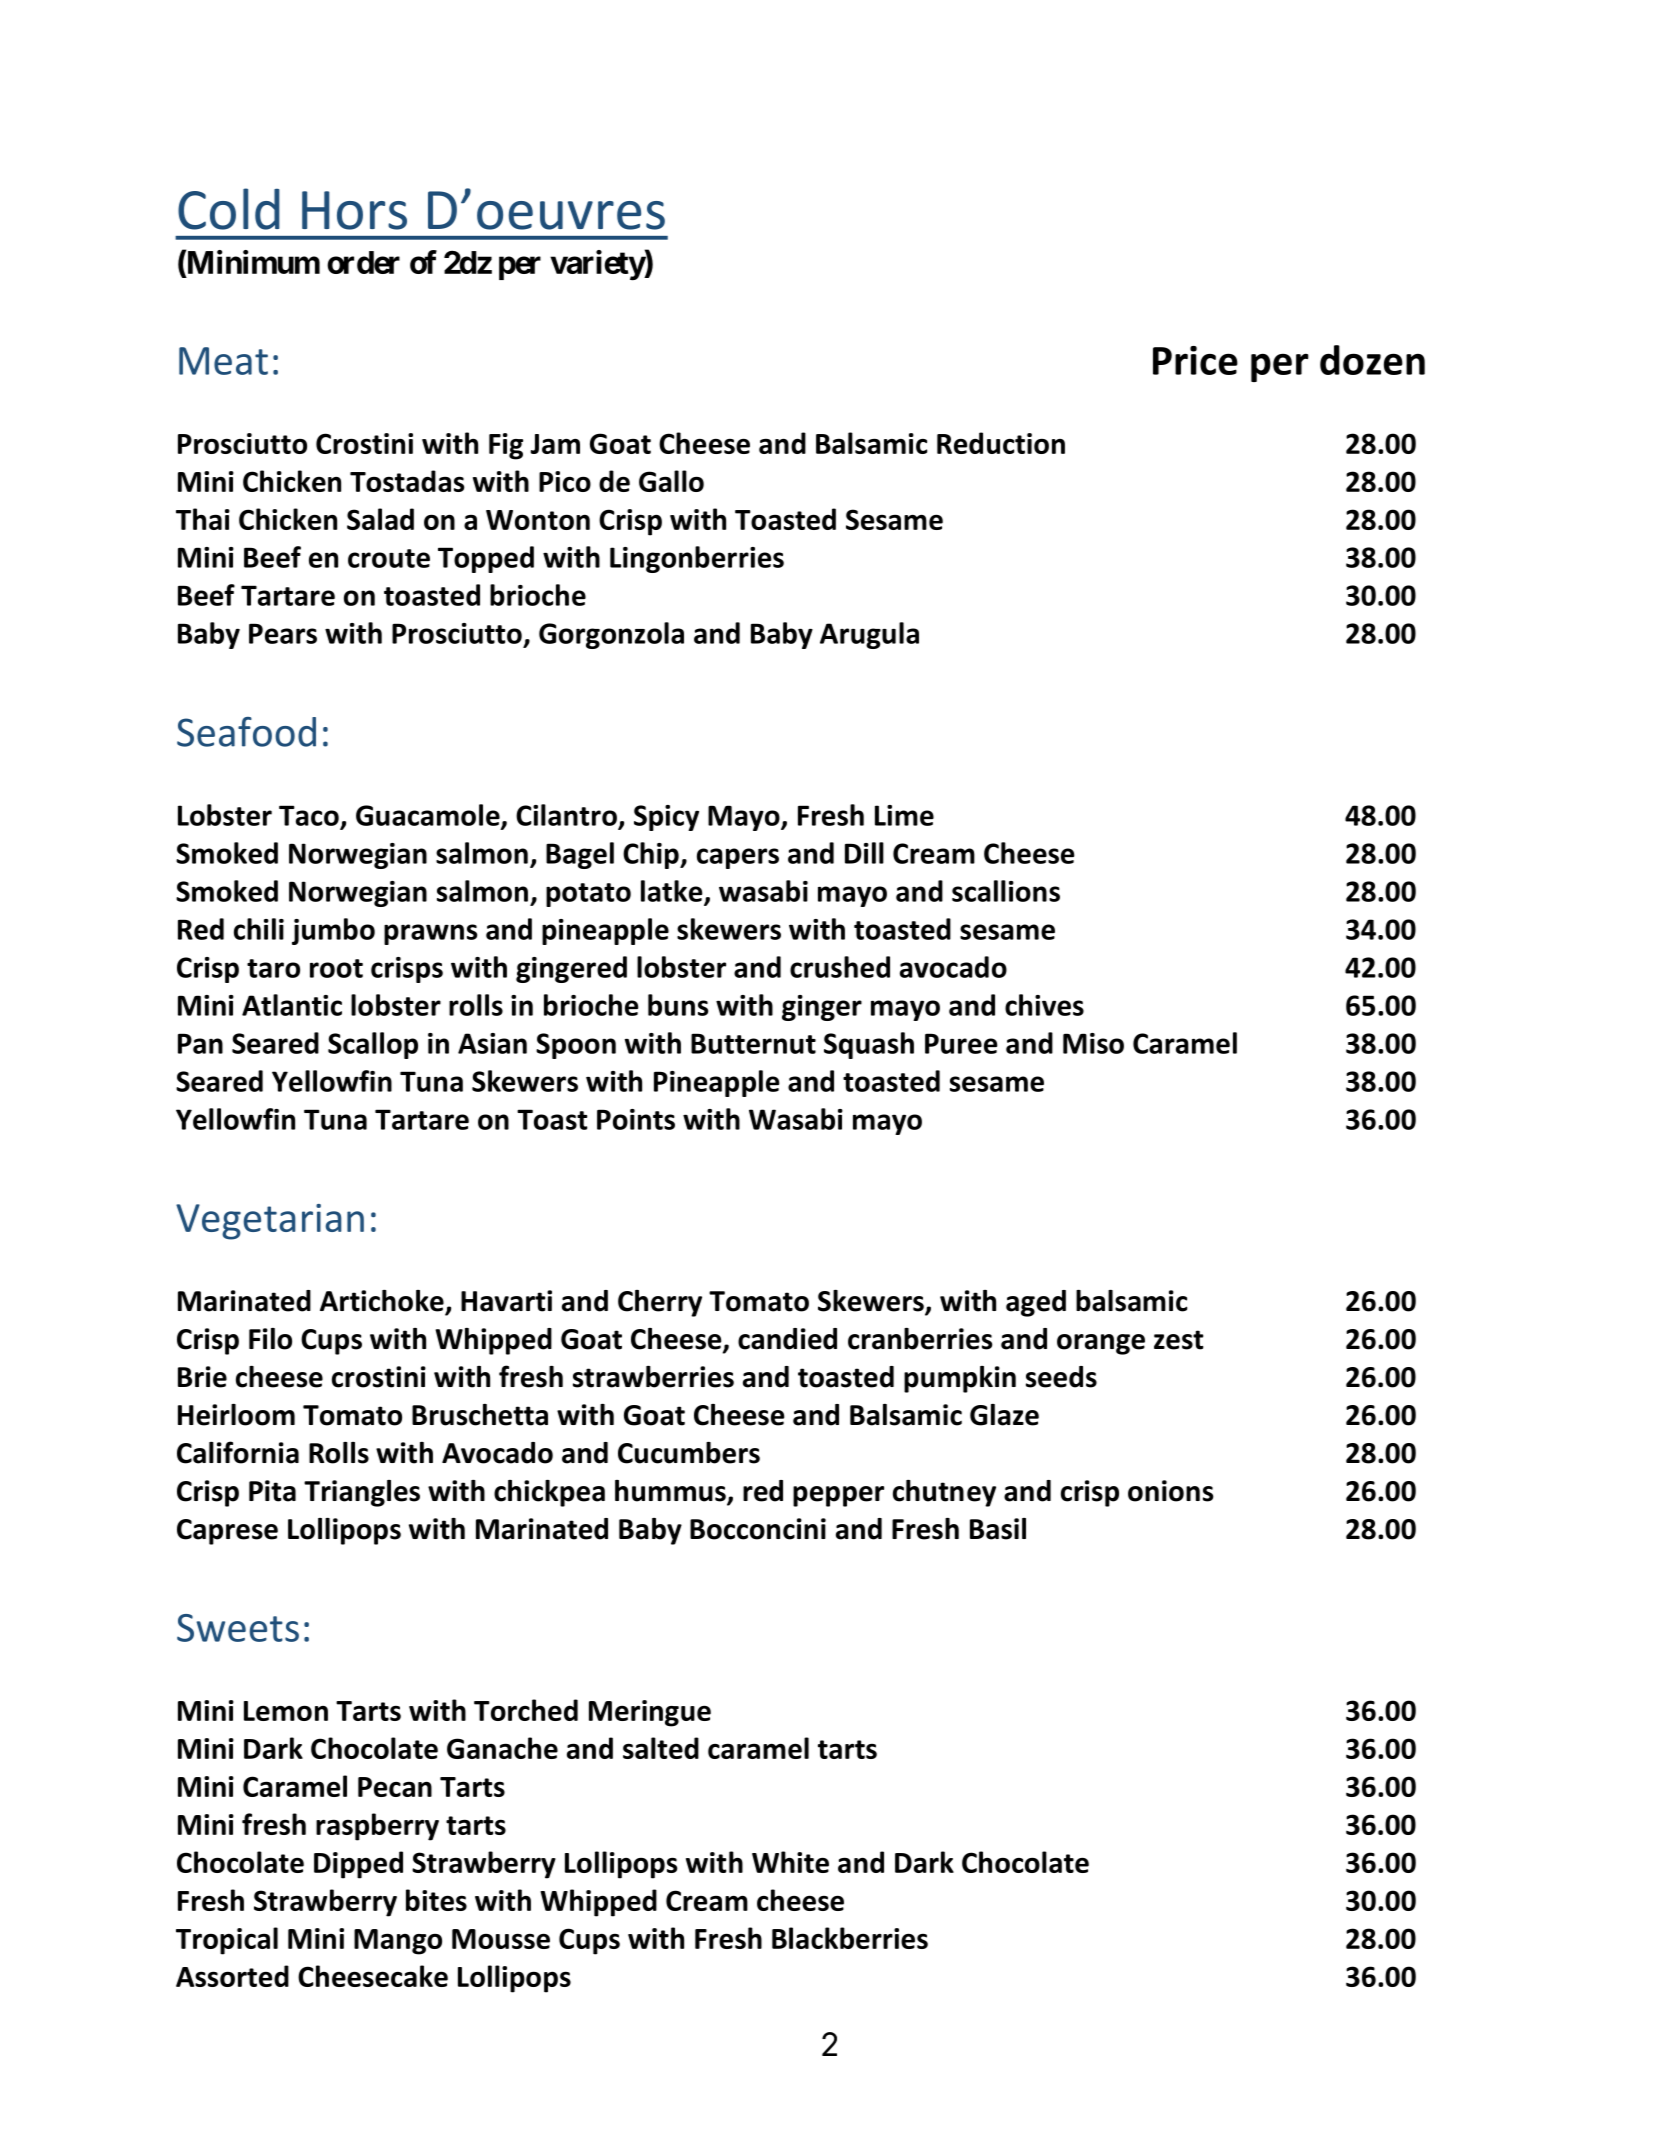 The width and height of the image is (1656, 2143). What do you see at coordinates (1006, 891) in the image?
I see `scallions` at bounding box center [1006, 891].
